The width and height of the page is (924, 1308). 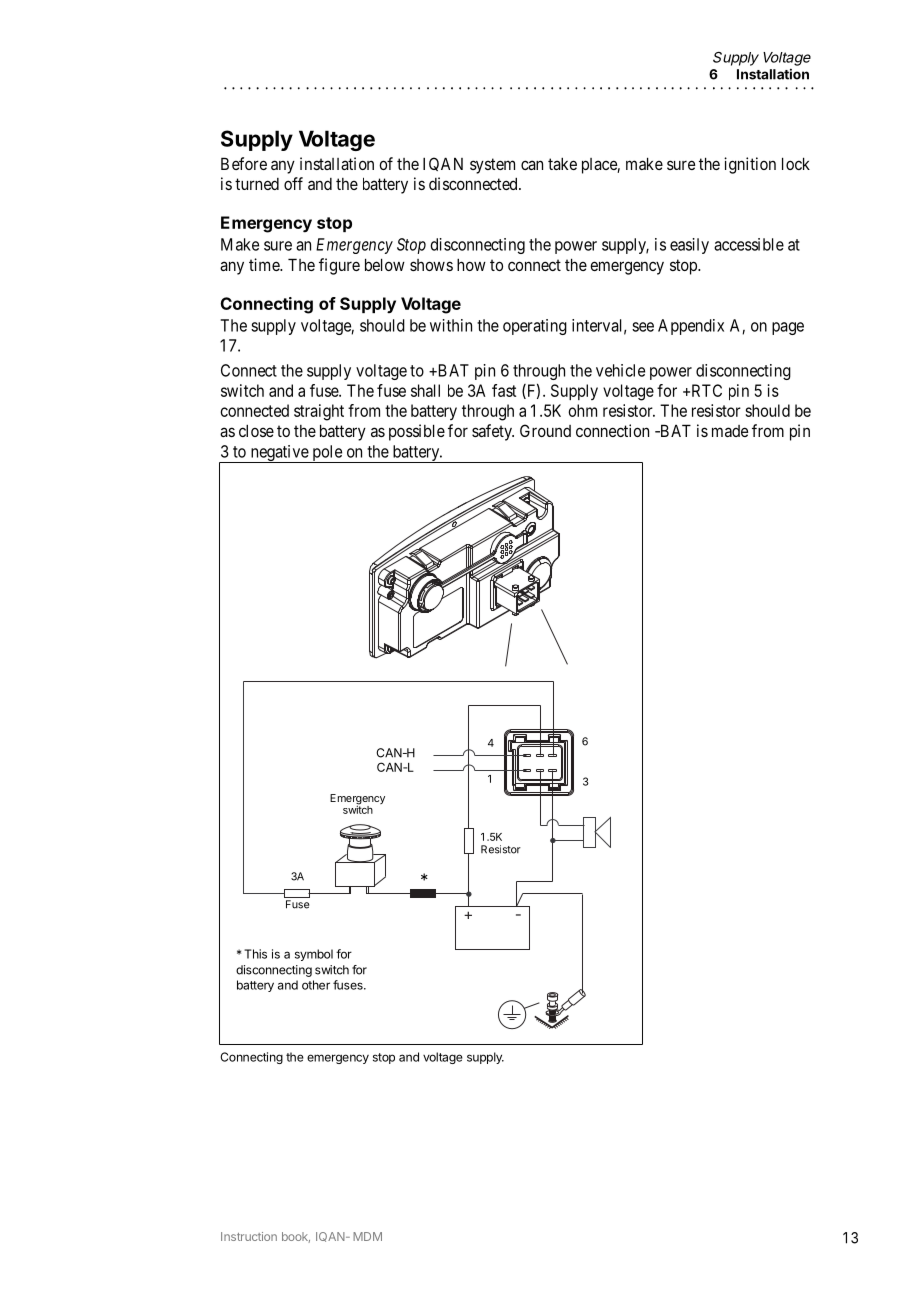 What do you see at coordinates (293, 183) in the page?
I see `off` at bounding box center [293, 183].
